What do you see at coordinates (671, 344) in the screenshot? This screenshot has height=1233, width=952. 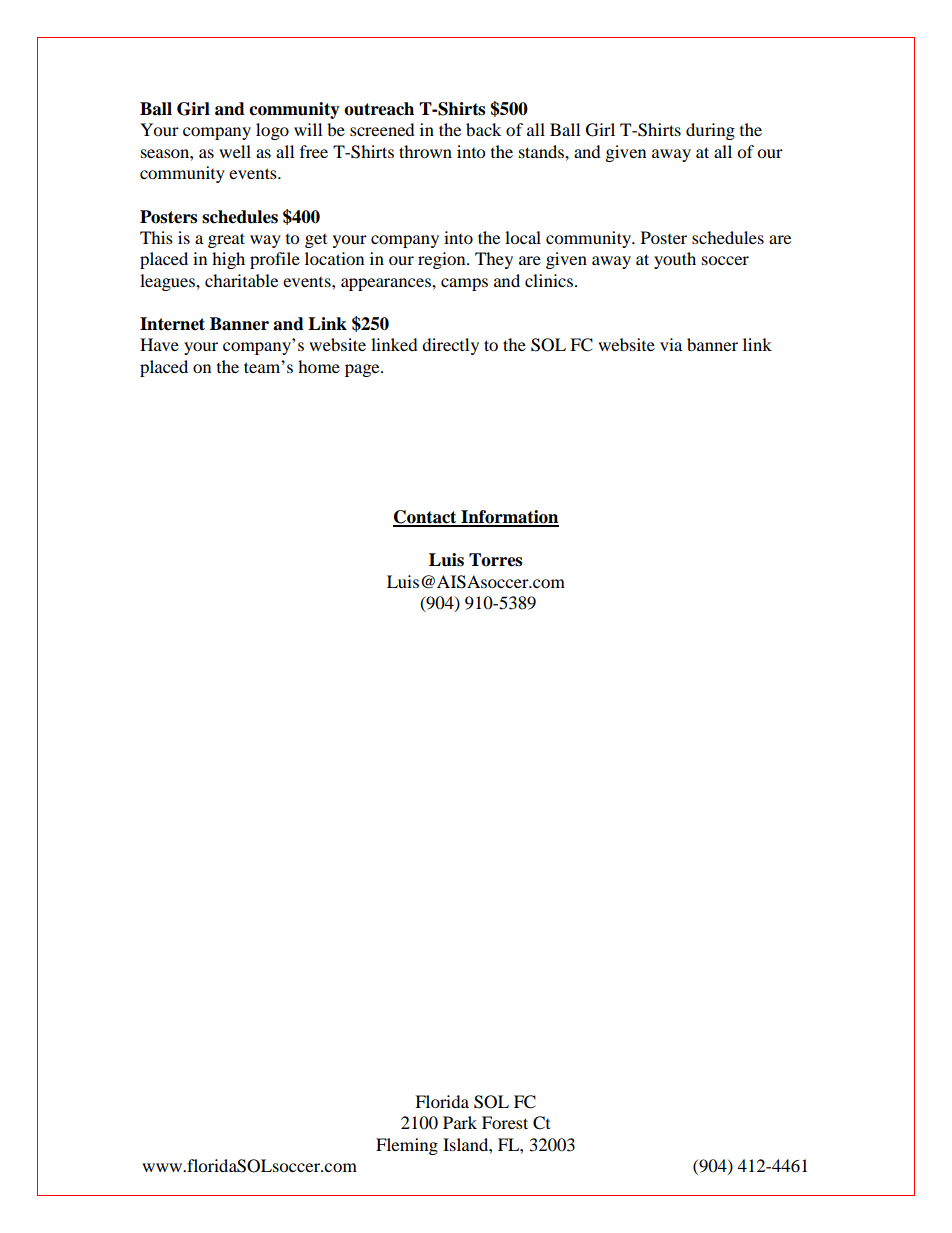 I see `via` at bounding box center [671, 344].
